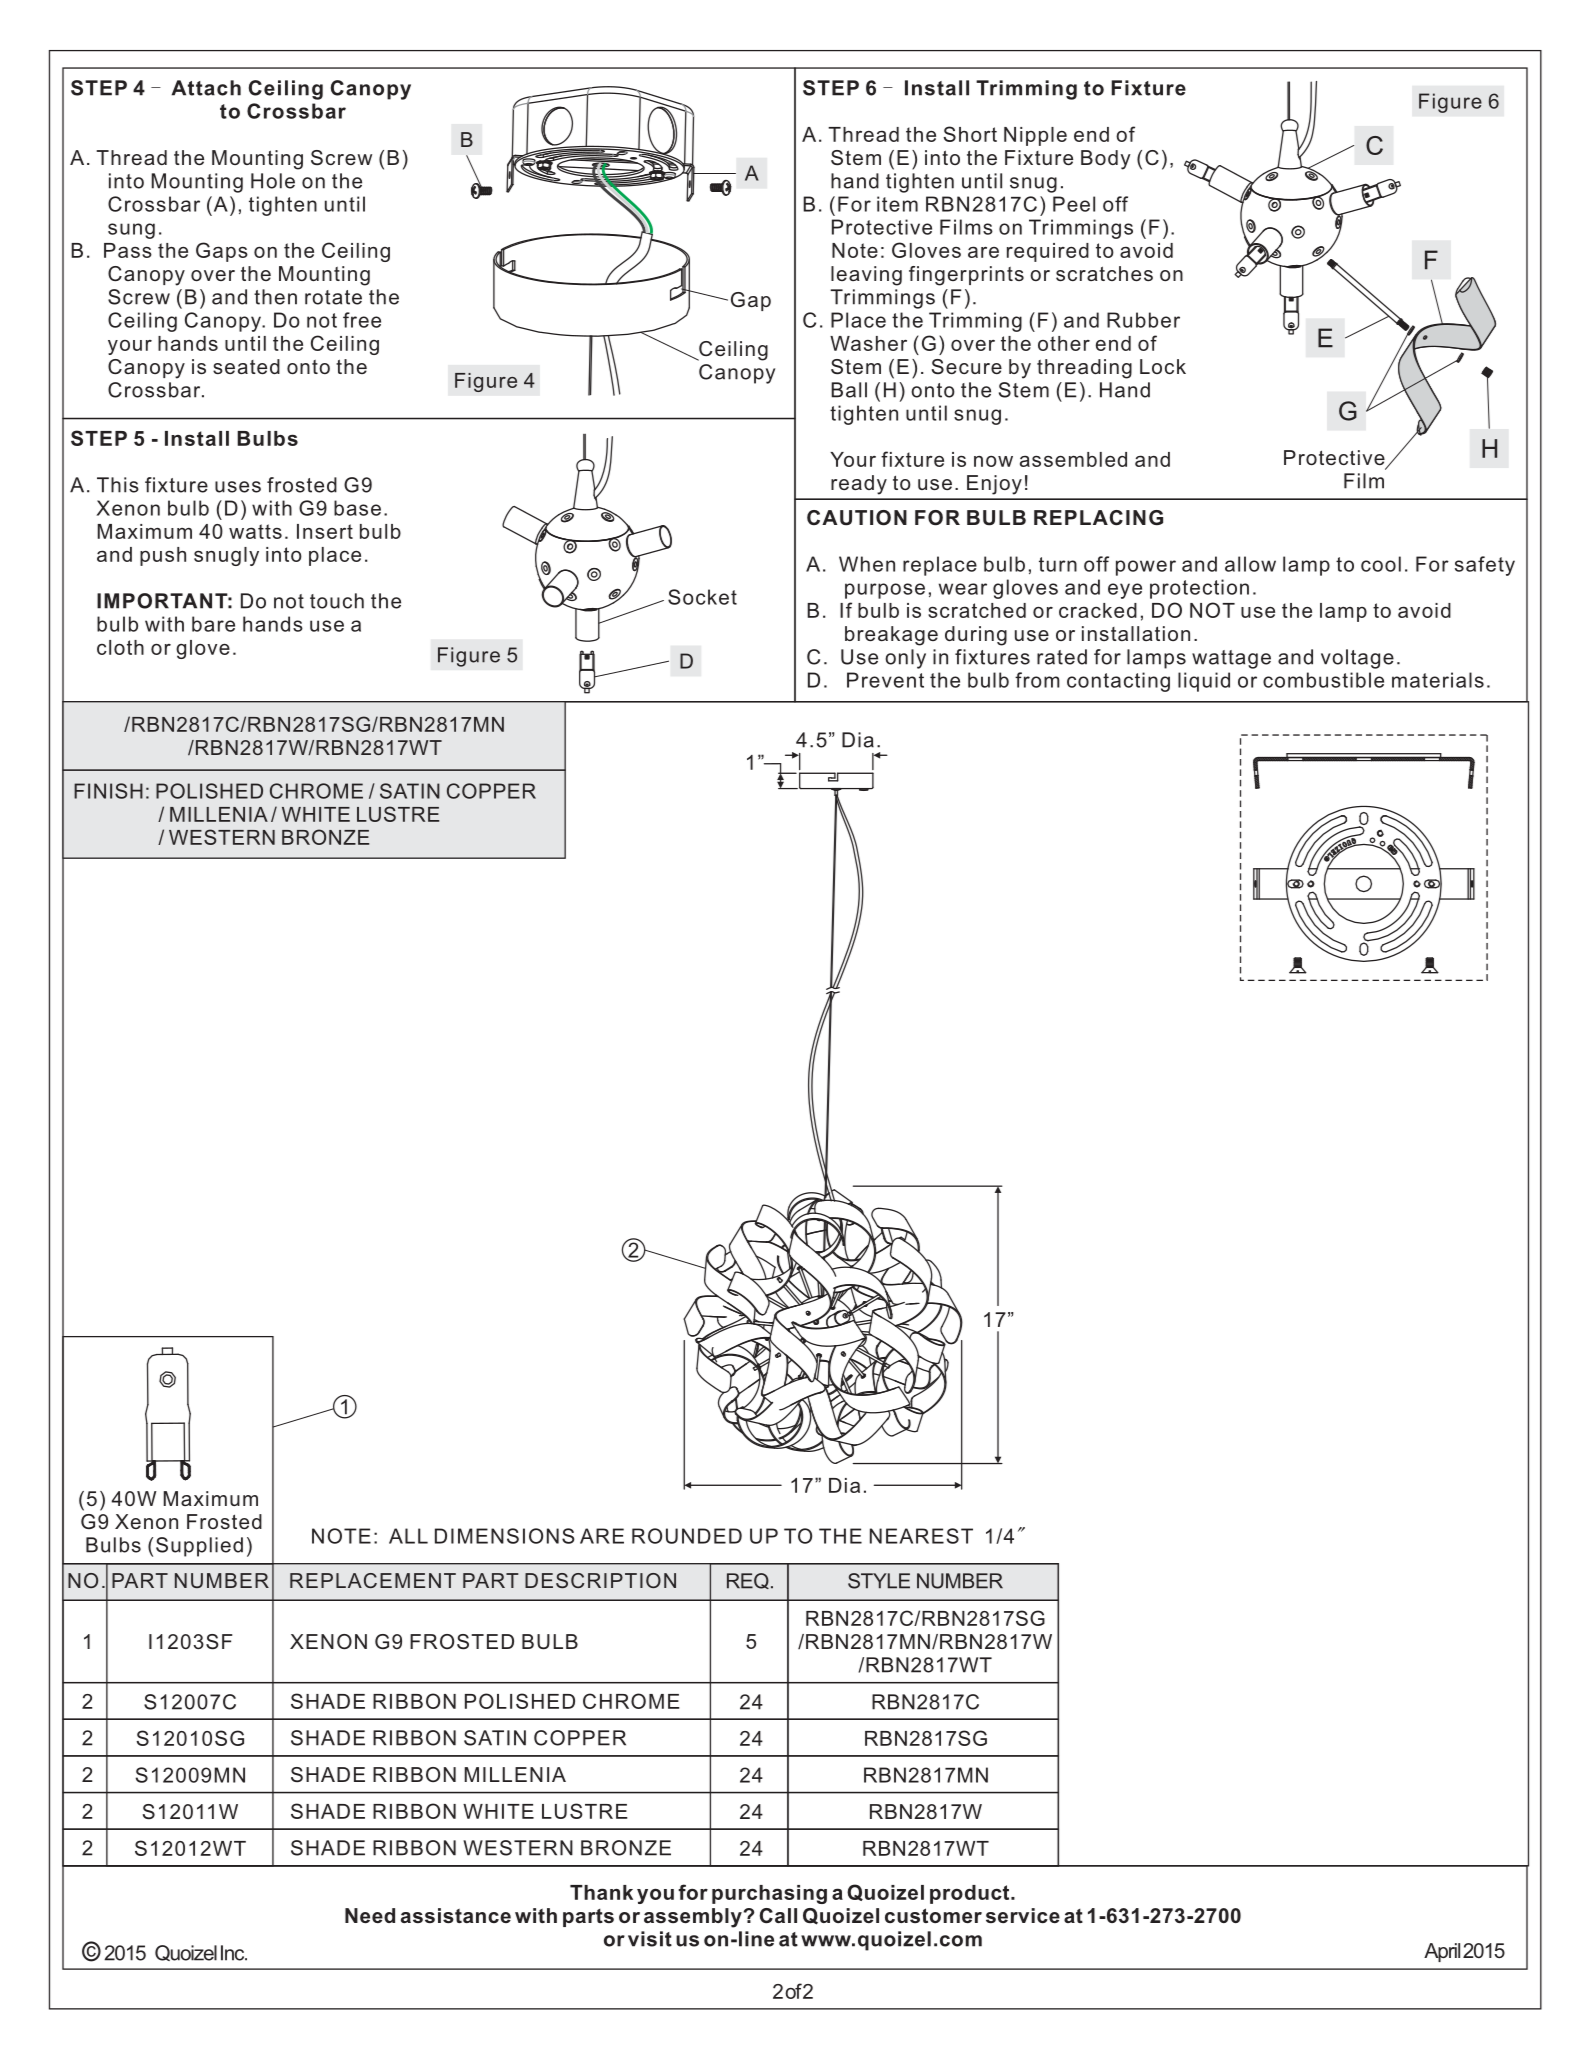  I want to click on FINISH, so click(108, 791).
